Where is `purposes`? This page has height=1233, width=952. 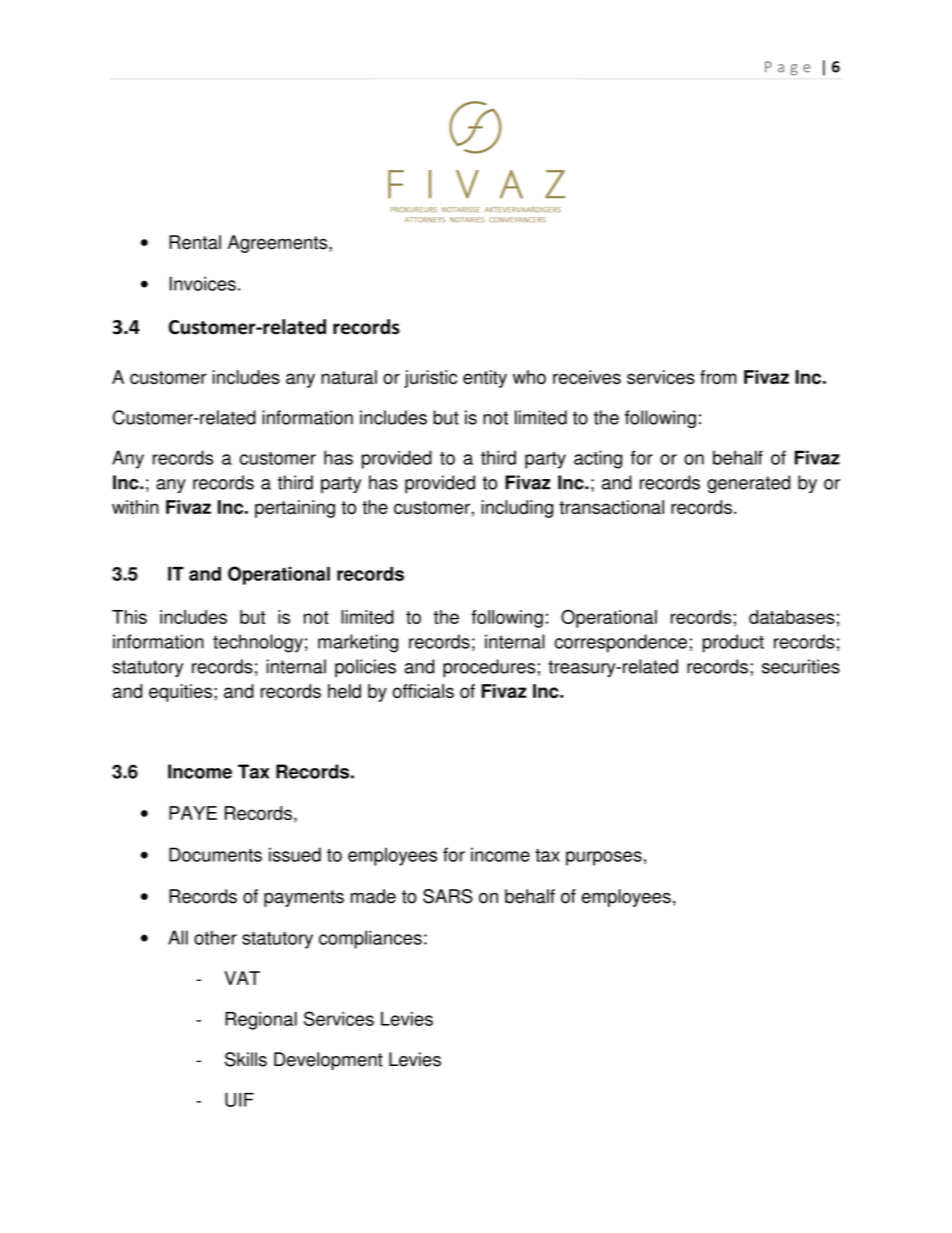
purposes is located at coordinates (604, 858).
